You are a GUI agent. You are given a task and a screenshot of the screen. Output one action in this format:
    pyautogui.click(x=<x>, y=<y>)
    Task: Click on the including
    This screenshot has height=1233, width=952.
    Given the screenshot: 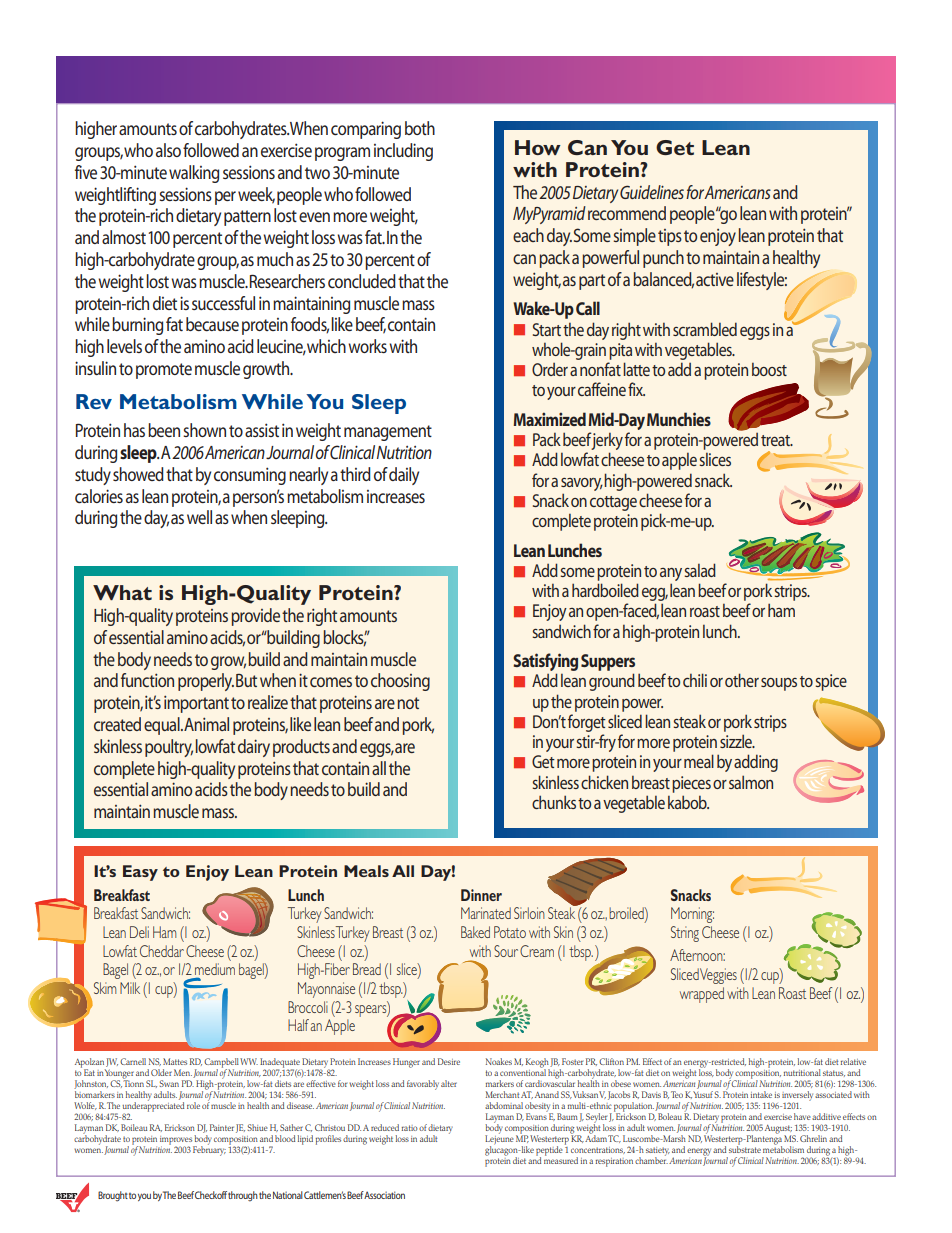 What is the action you would take?
    pyautogui.click(x=403, y=152)
